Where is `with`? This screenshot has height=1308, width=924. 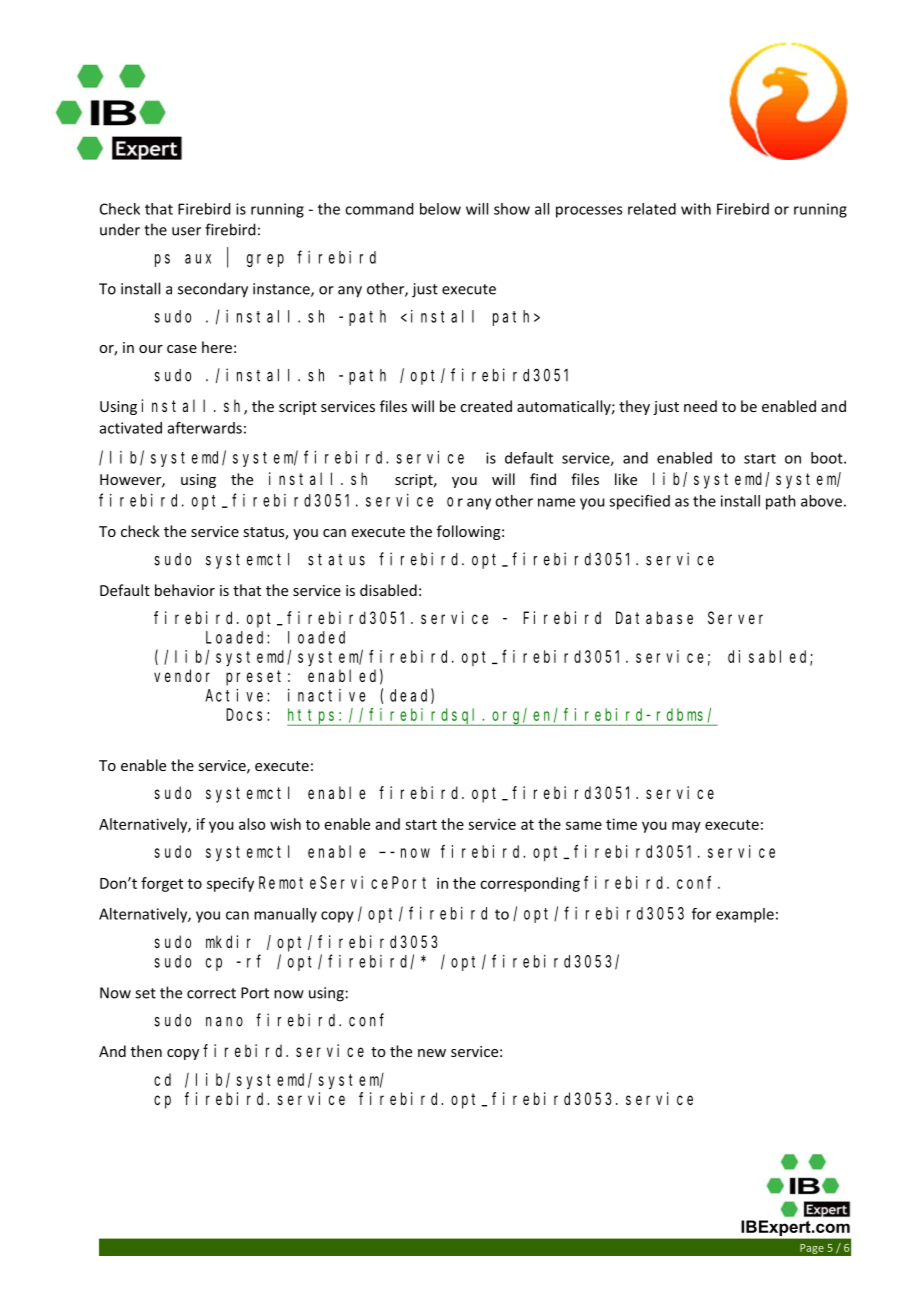
with is located at coordinates (696, 209).
